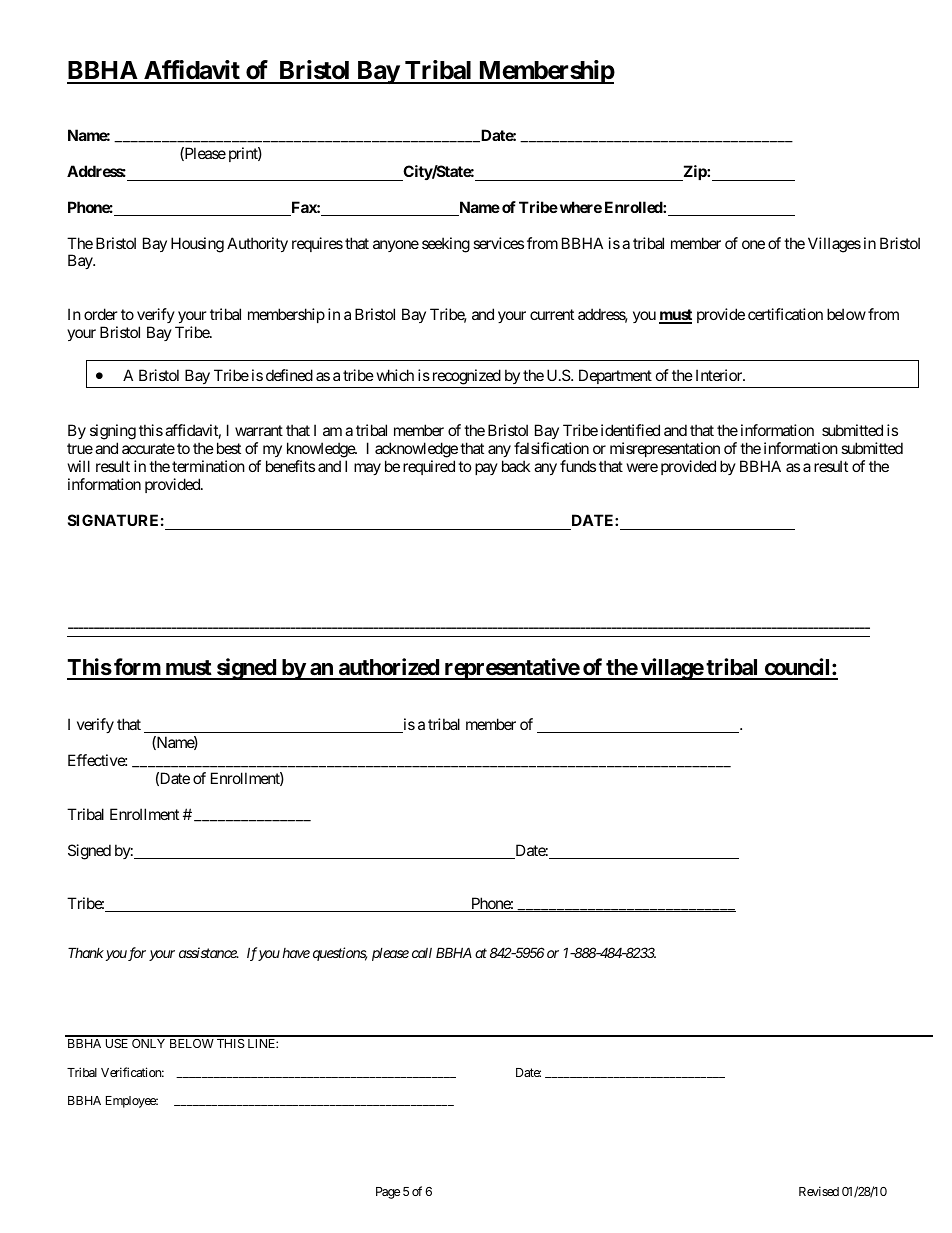 This screenshot has height=1233, width=952. Describe the element at coordinates (148, 1043) in the screenshot. I see `ONLY` at that location.
